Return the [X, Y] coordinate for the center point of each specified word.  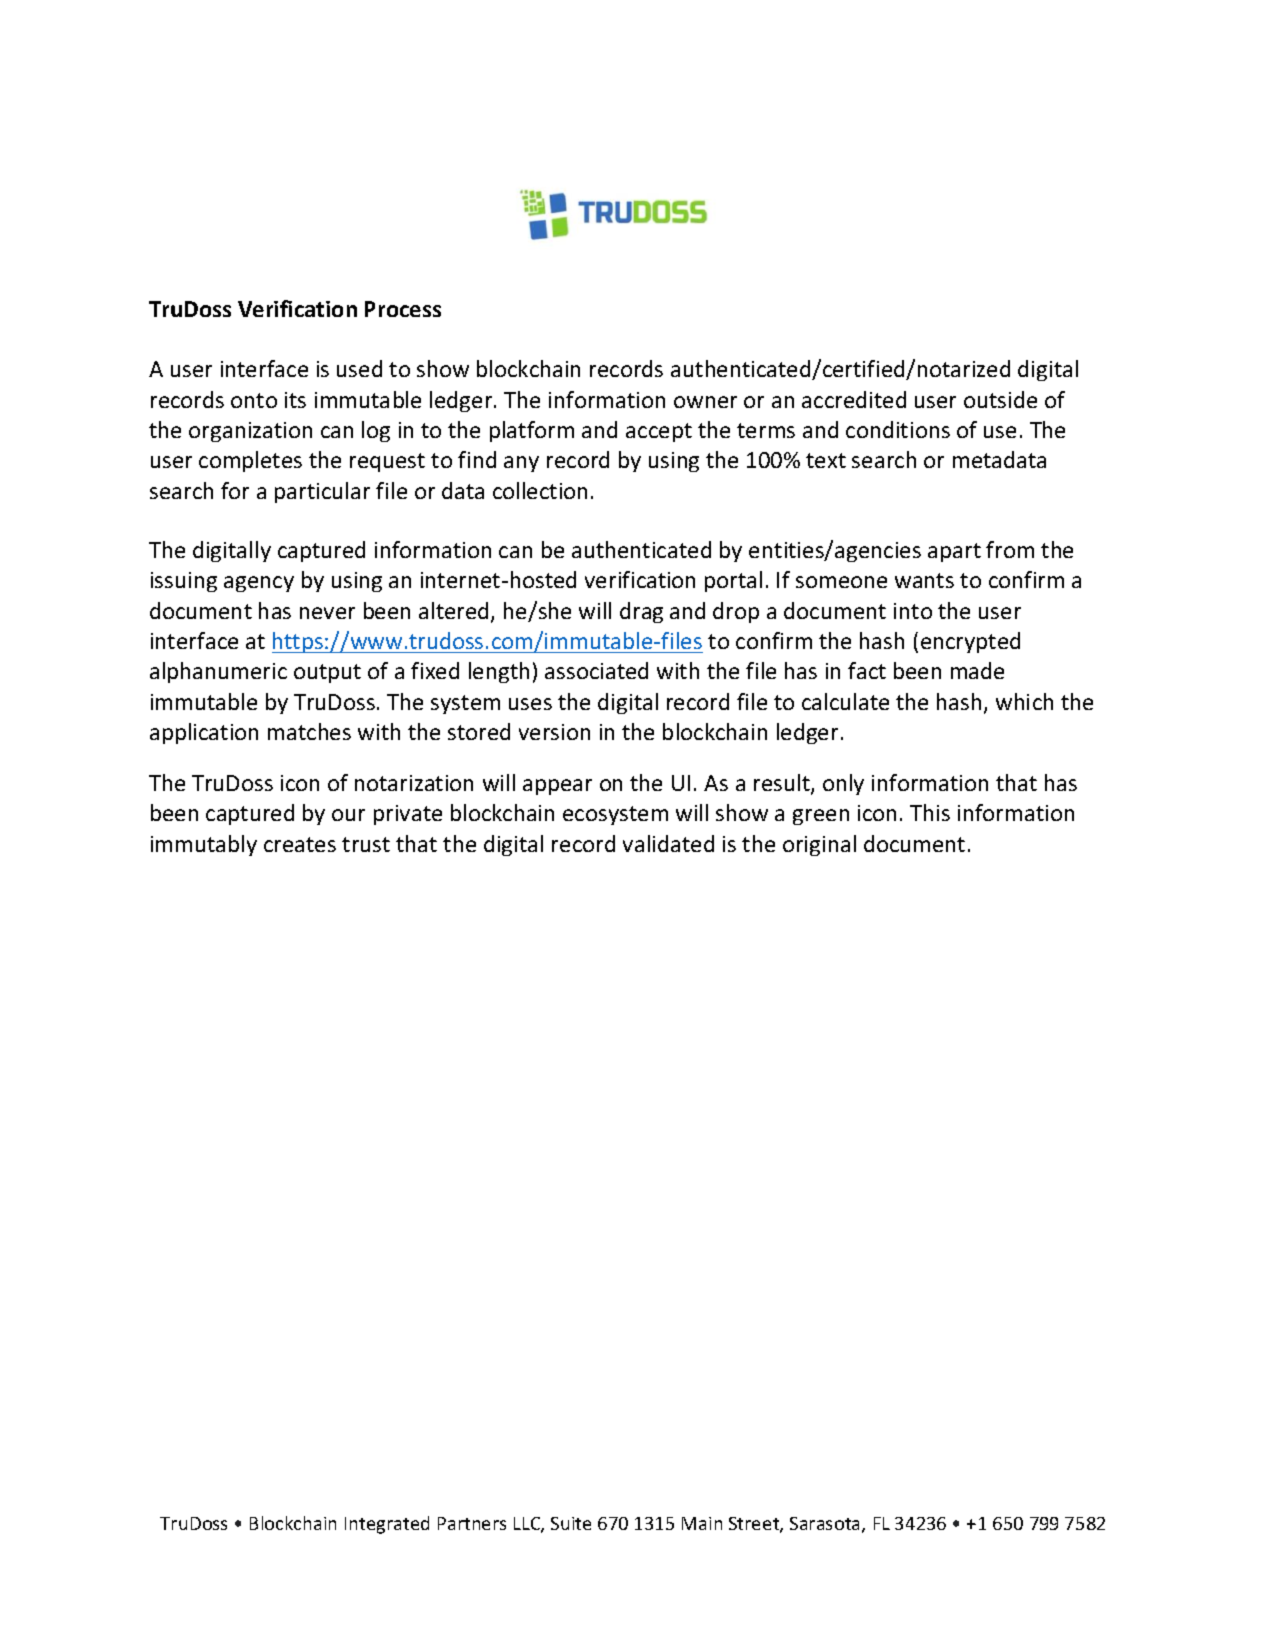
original [819, 845]
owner [705, 402]
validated [668, 843]
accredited [854, 399]
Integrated [387, 1525]
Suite [571, 1523]
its [295, 400]
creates [300, 844]
